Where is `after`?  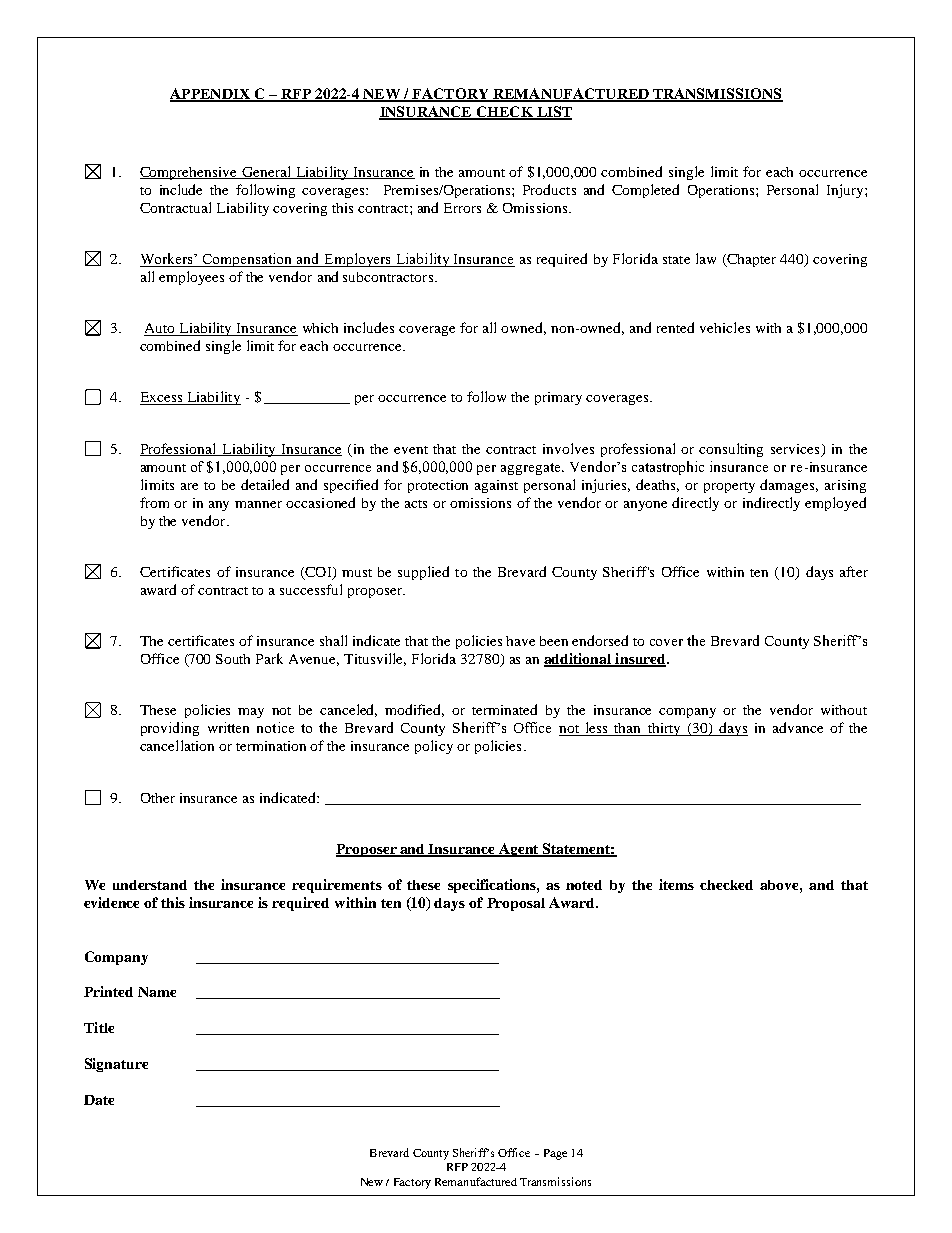
after is located at coordinates (854, 571).
